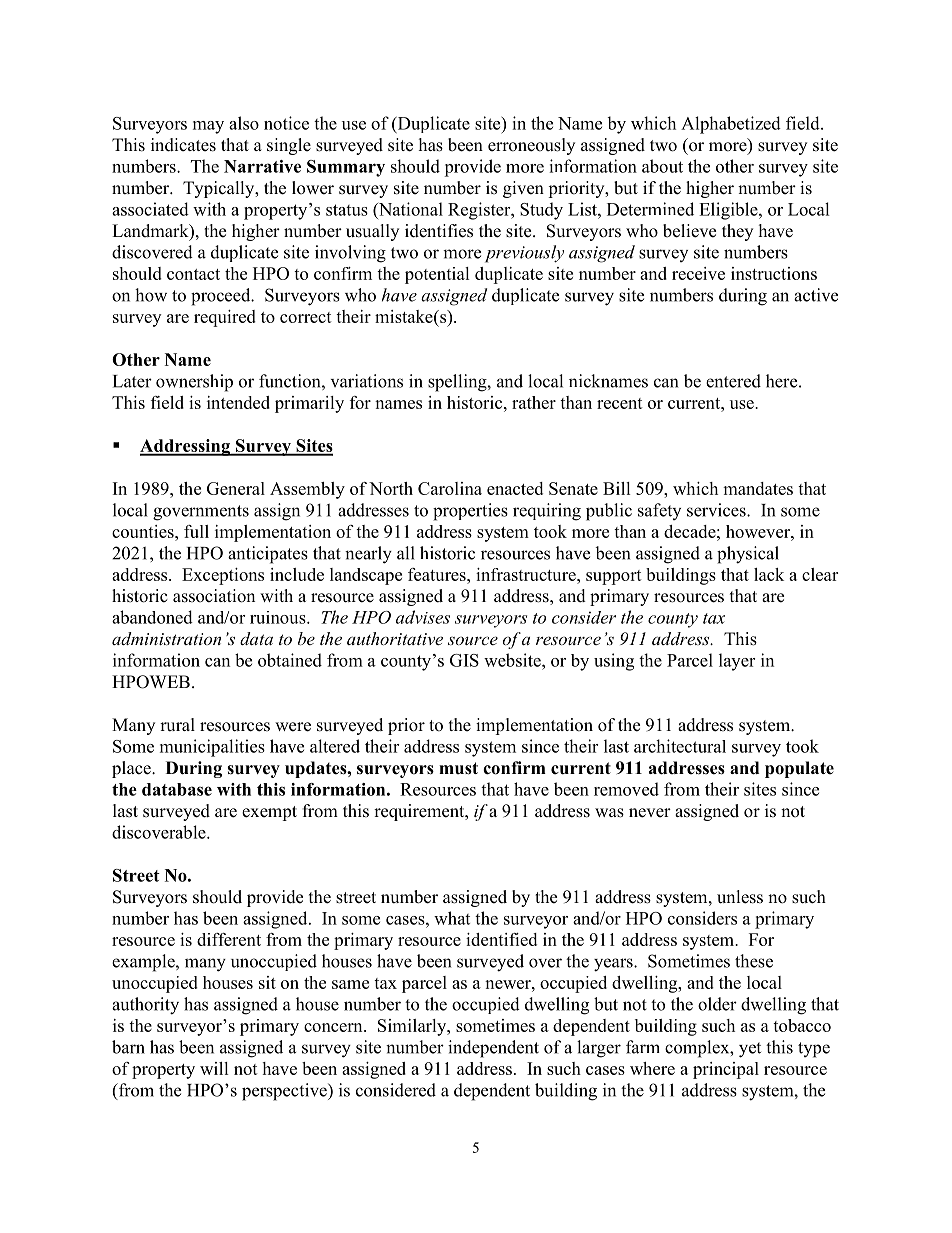 The image size is (952, 1233). I want to click on association, so click(214, 596).
